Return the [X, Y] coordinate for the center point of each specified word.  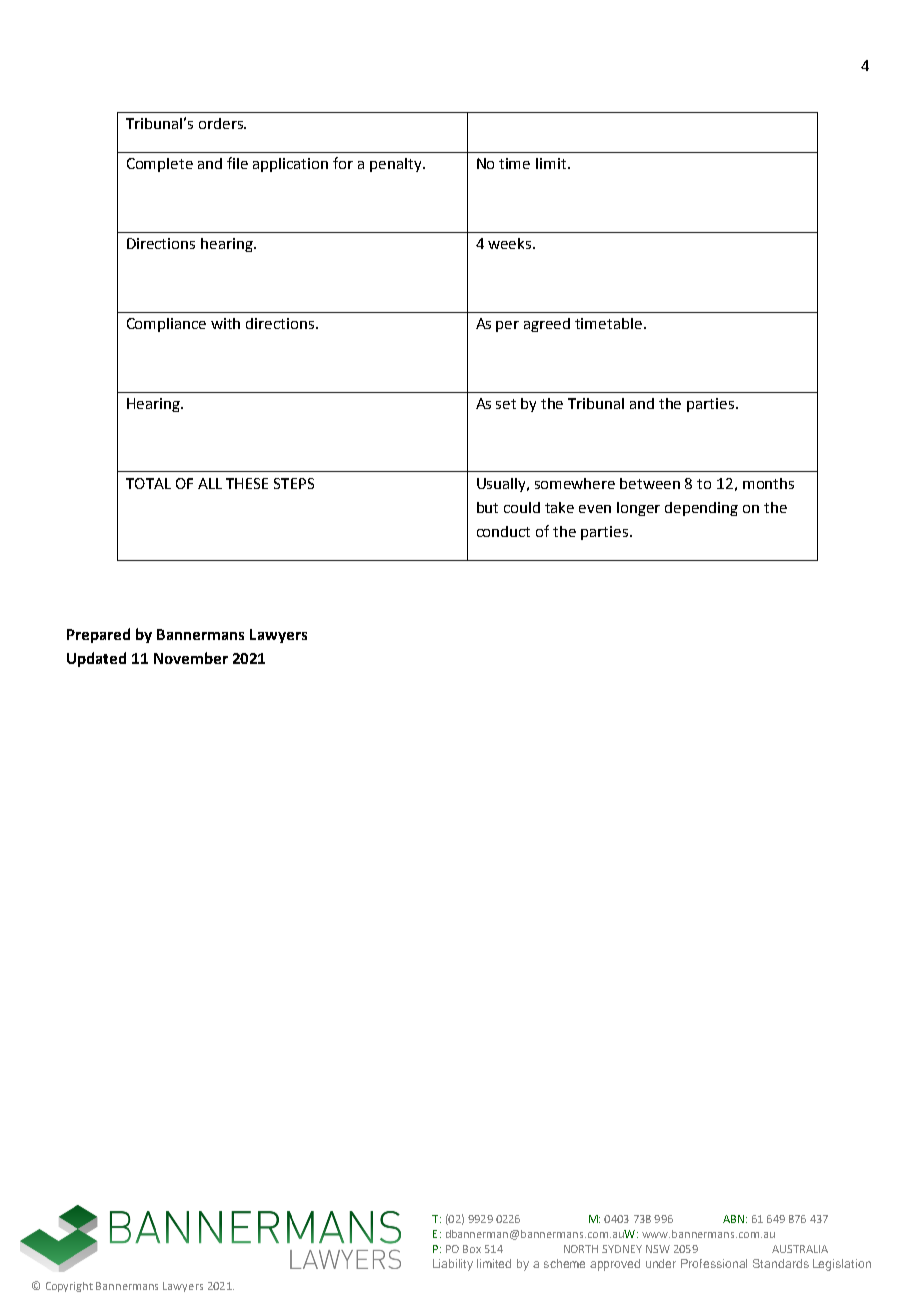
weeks [511, 243]
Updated [96, 659]
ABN [733, 1219]
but [487, 507]
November [191, 658]
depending [701, 509]
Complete [160, 165]
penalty [397, 165]
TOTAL [148, 483]
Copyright [69, 1287]
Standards [781, 1263]
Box [472, 1249]
